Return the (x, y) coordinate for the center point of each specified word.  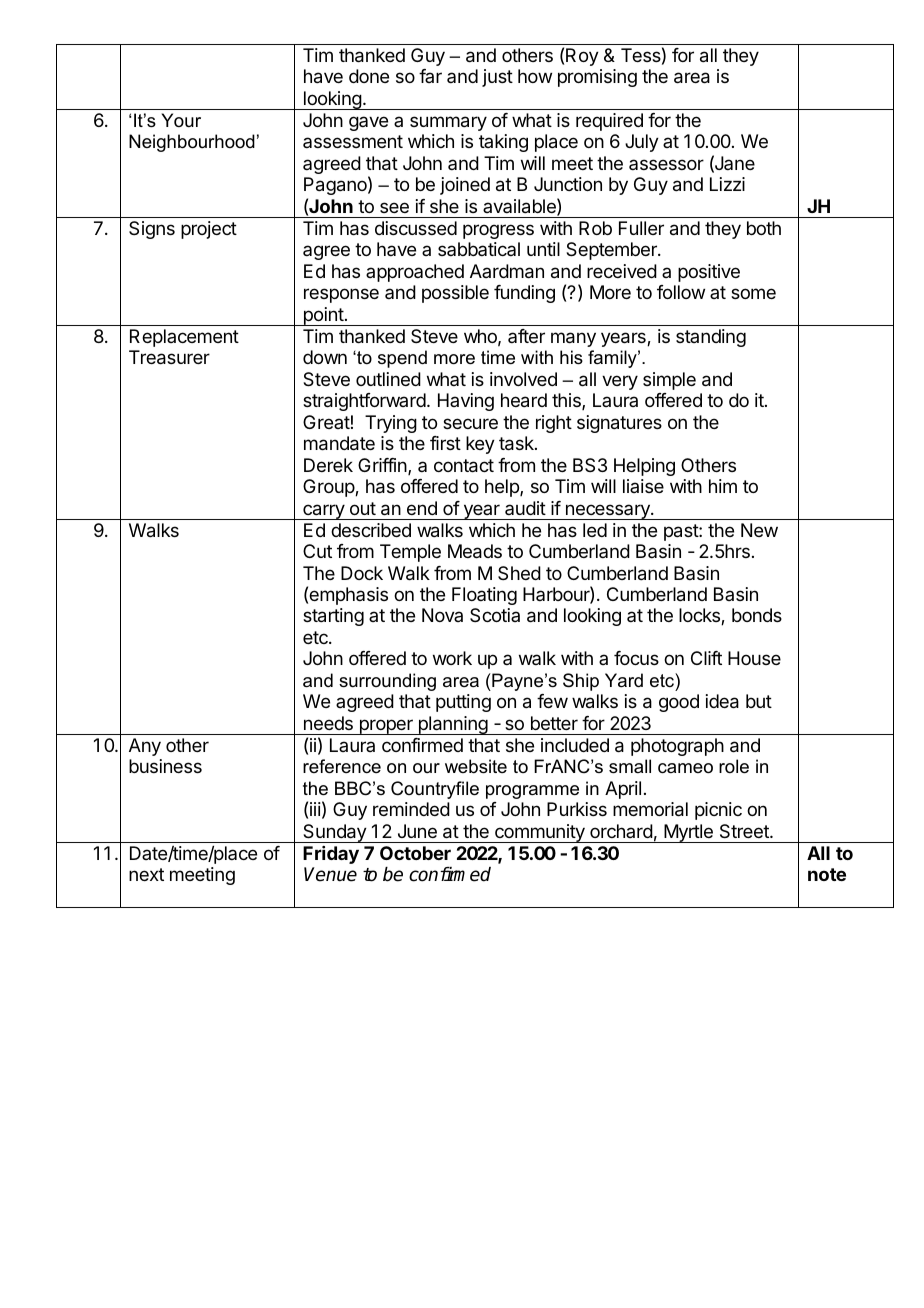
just (497, 78)
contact (464, 466)
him (723, 486)
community (540, 833)
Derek (328, 465)
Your (181, 120)
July (642, 143)
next (146, 874)
